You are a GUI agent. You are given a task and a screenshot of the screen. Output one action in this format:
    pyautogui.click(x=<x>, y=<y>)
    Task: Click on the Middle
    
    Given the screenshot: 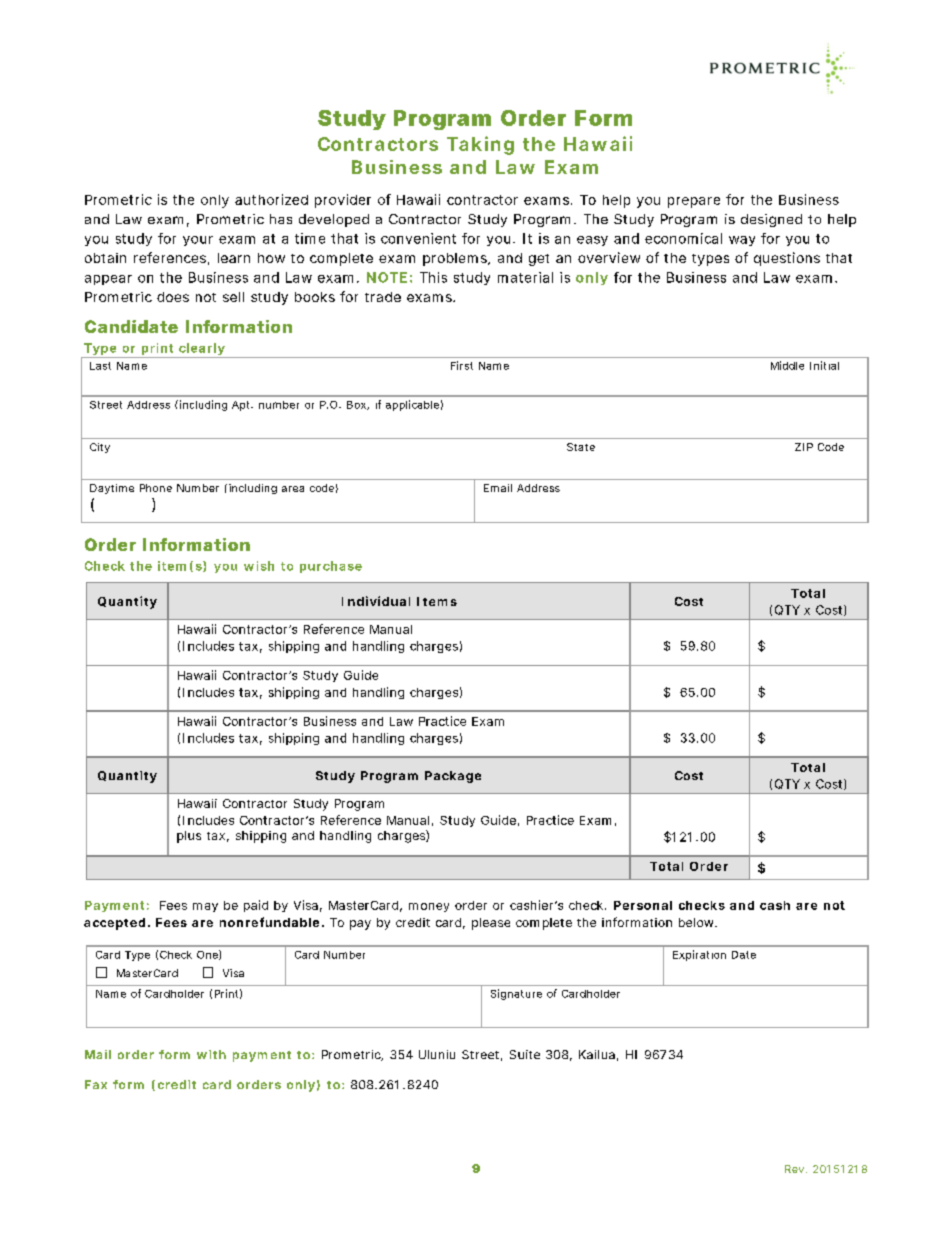 What is the action you would take?
    pyautogui.click(x=787, y=365)
